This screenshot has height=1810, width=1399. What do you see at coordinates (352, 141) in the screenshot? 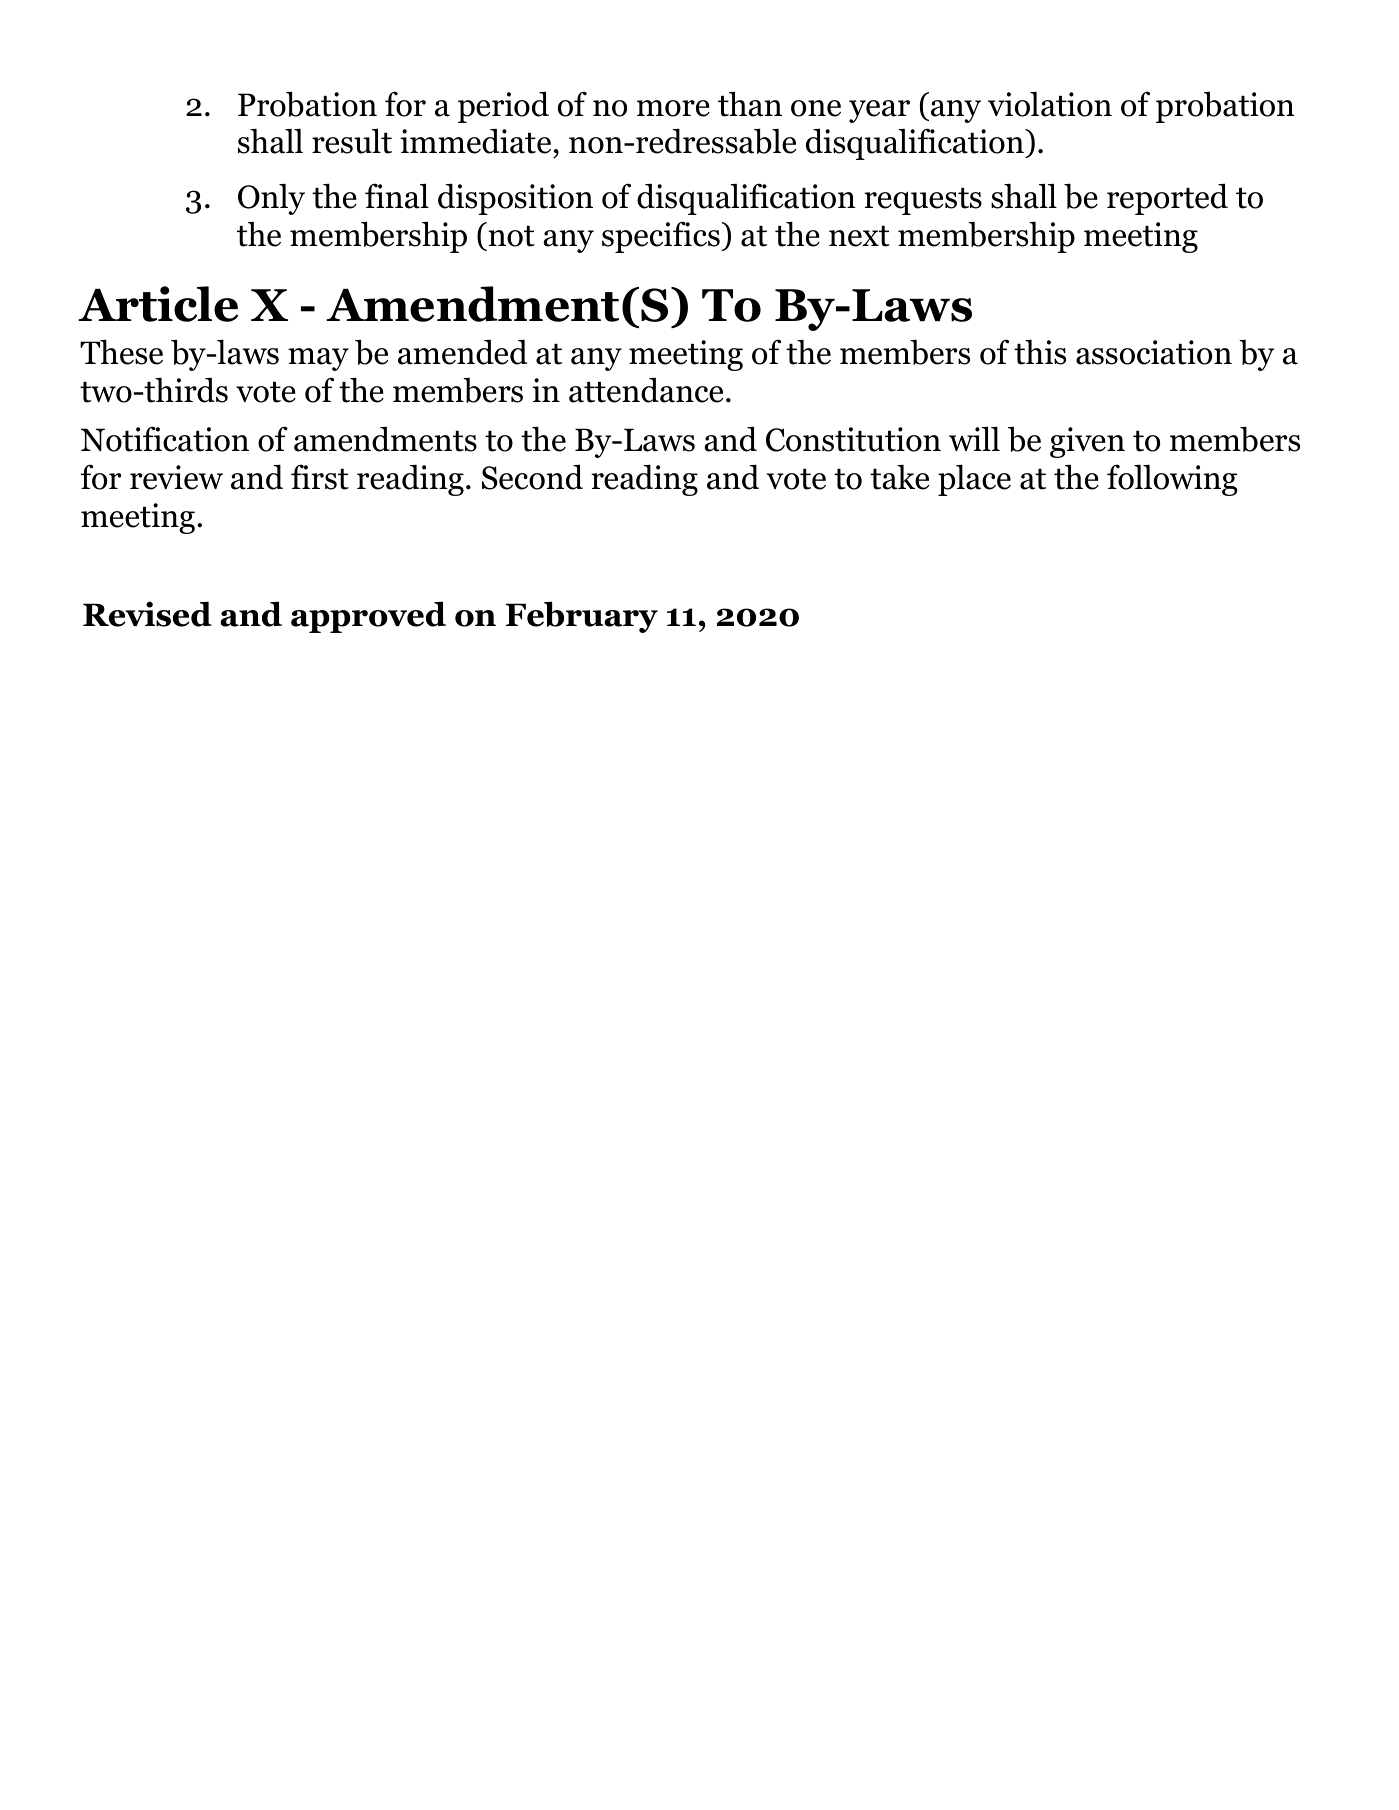
I see `result` at bounding box center [352, 141].
